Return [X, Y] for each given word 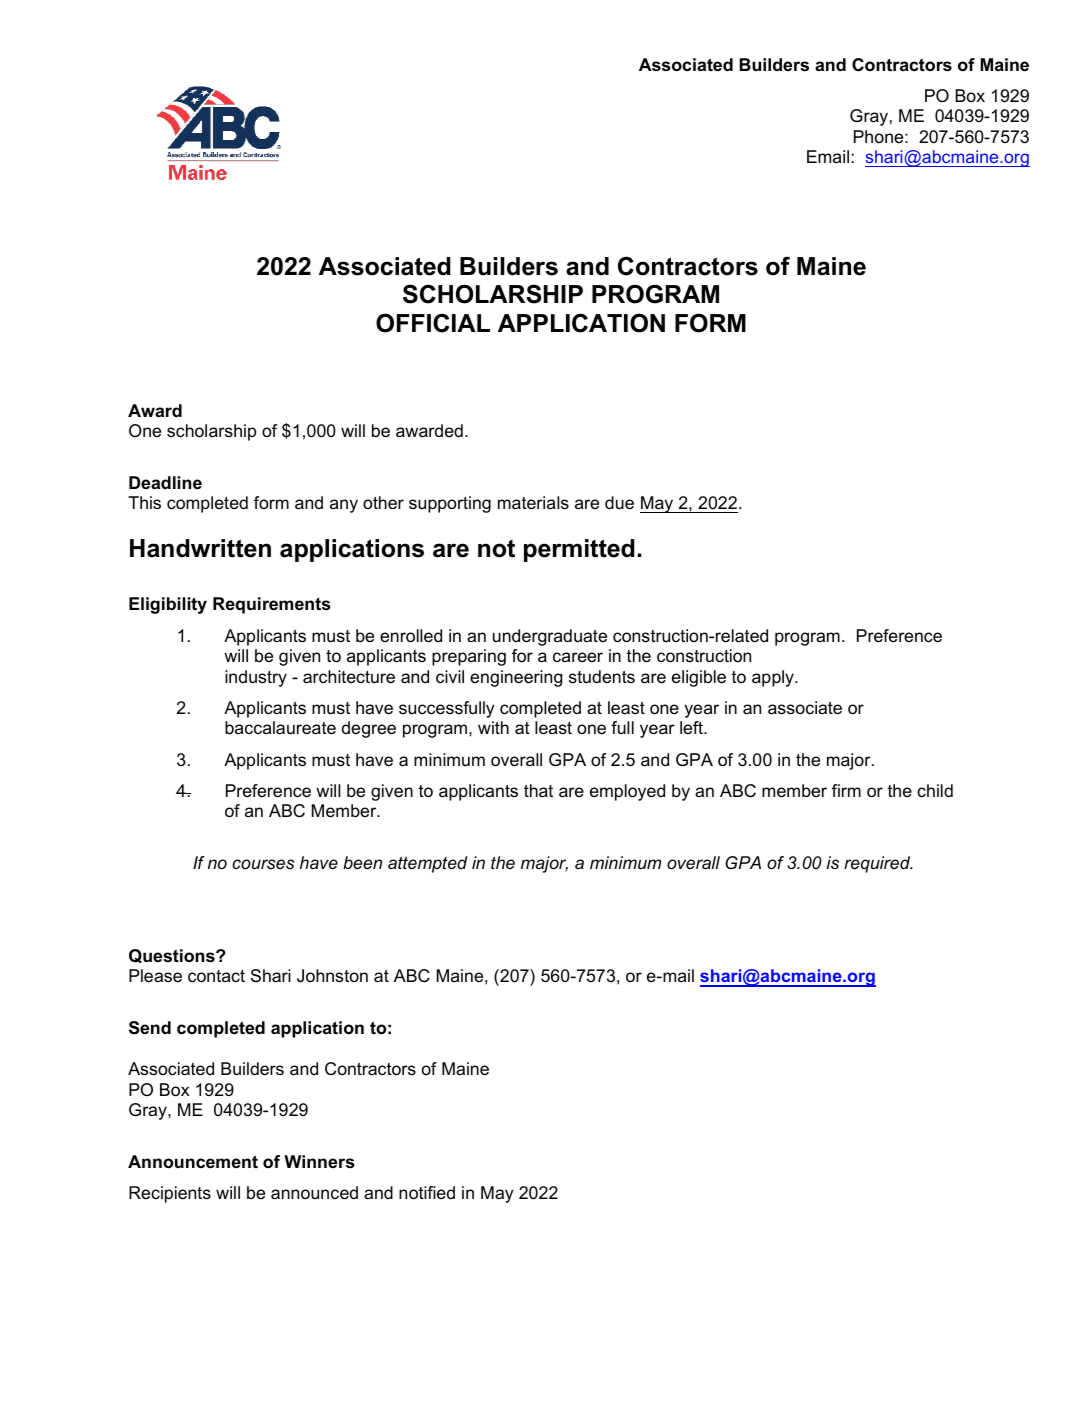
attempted [428, 864]
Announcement [193, 1162]
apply [774, 678]
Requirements [272, 605]
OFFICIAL [433, 323]
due [619, 503]
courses [263, 864]
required [878, 864]
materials [533, 503]
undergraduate [550, 637]
